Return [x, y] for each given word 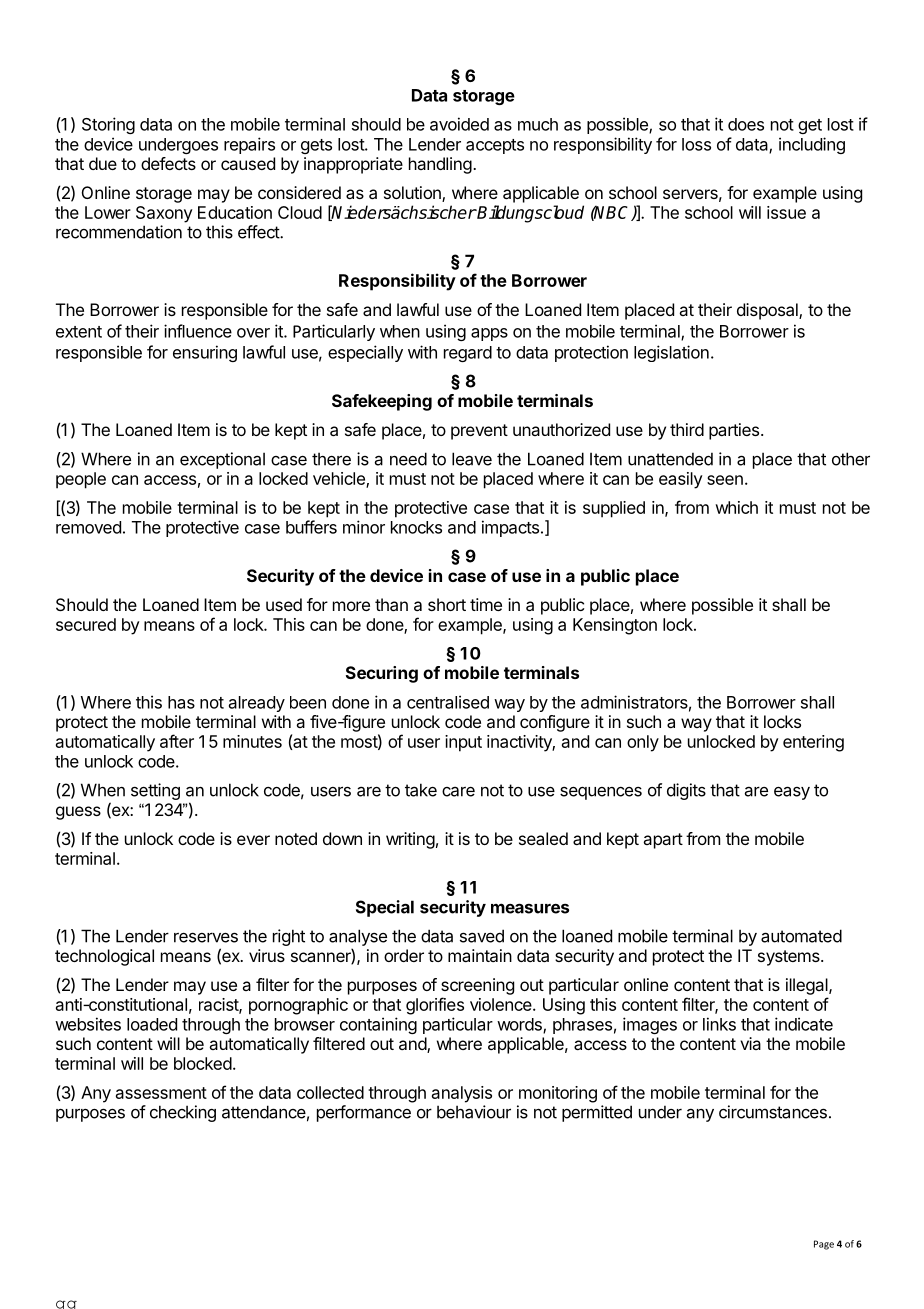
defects [168, 163]
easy [792, 793]
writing [410, 840]
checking [183, 1113]
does [746, 124]
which [736, 507]
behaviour [474, 1112]
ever [253, 840]
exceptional [222, 460]
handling [440, 165]
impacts [510, 528]
